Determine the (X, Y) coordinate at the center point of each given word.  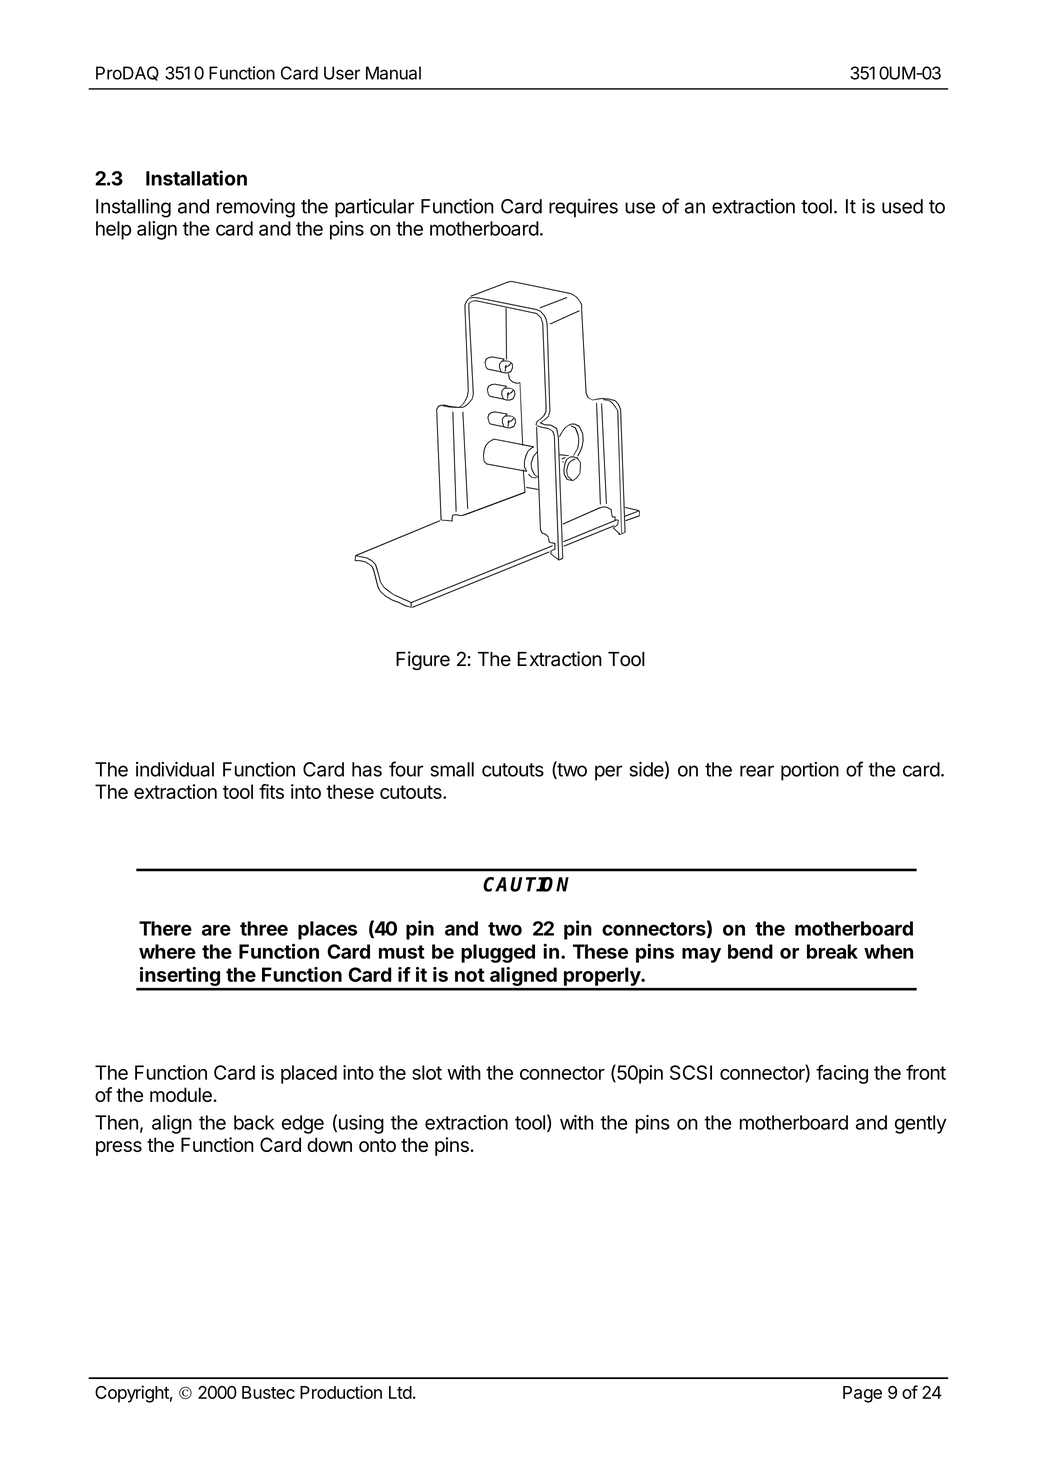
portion (810, 771)
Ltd (400, 1392)
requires (583, 208)
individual (175, 769)
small (452, 769)
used (902, 206)
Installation (196, 178)
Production (341, 1392)
